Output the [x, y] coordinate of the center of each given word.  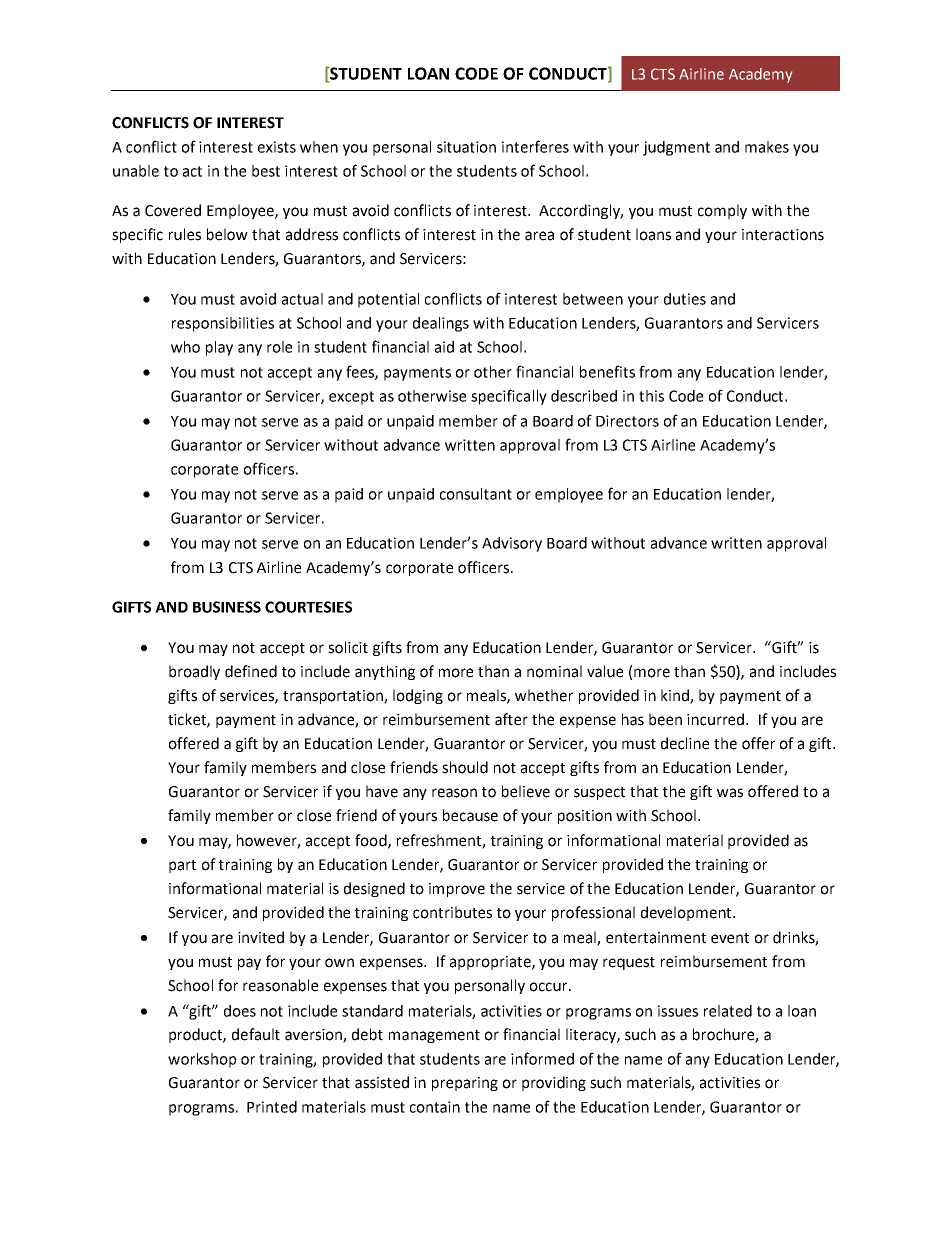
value [605, 671]
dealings [441, 324]
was [730, 793]
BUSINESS [227, 607]
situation [466, 147]
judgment [676, 148]
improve [457, 890]
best [266, 171]
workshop [202, 1060]
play [219, 348]
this [651, 396]
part [182, 866]
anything [385, 672]
